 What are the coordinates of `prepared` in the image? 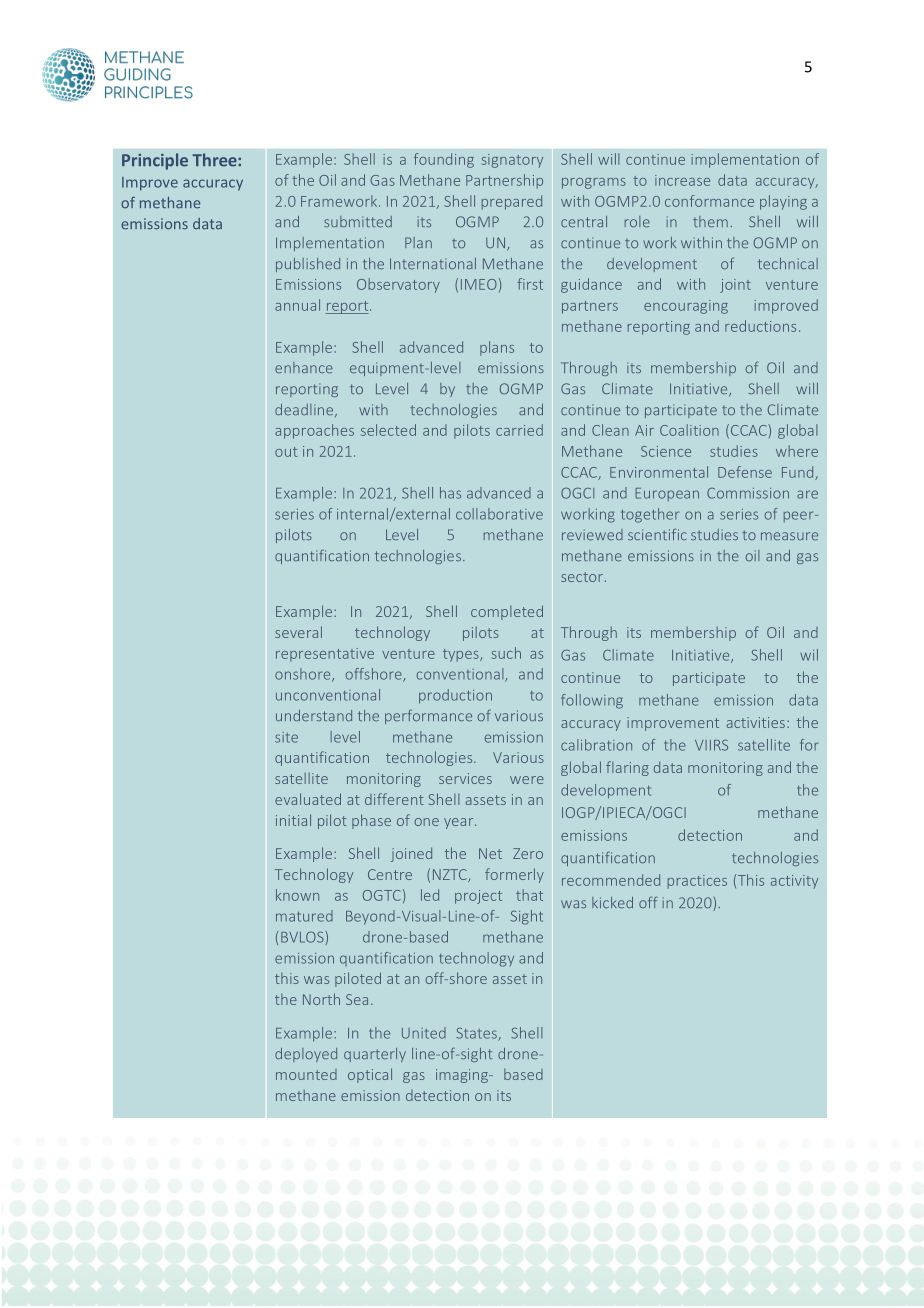 It's located at (512, 202).
